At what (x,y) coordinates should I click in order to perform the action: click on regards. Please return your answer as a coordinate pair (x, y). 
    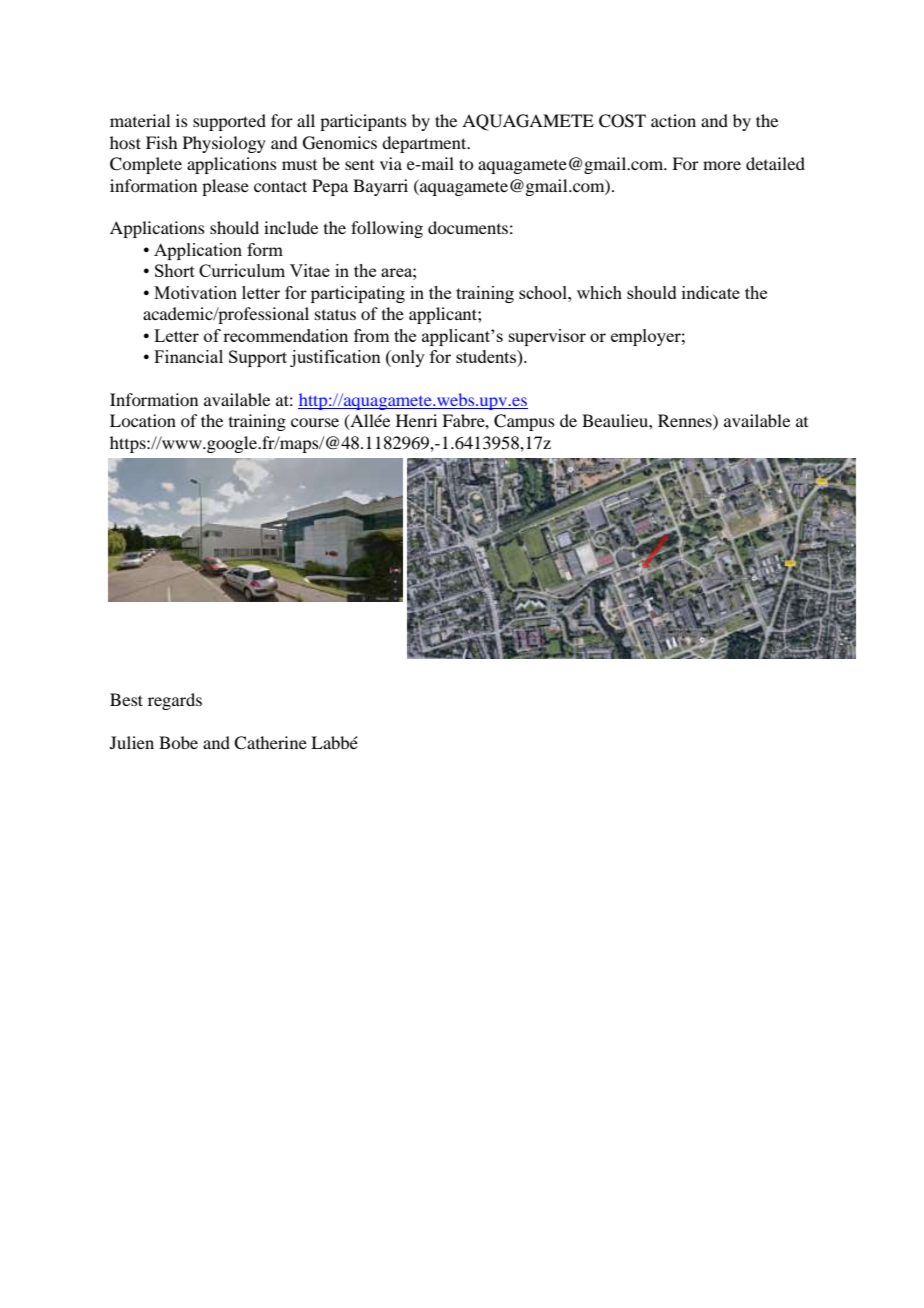
    Looking at the image, I should click on (175, 701).
